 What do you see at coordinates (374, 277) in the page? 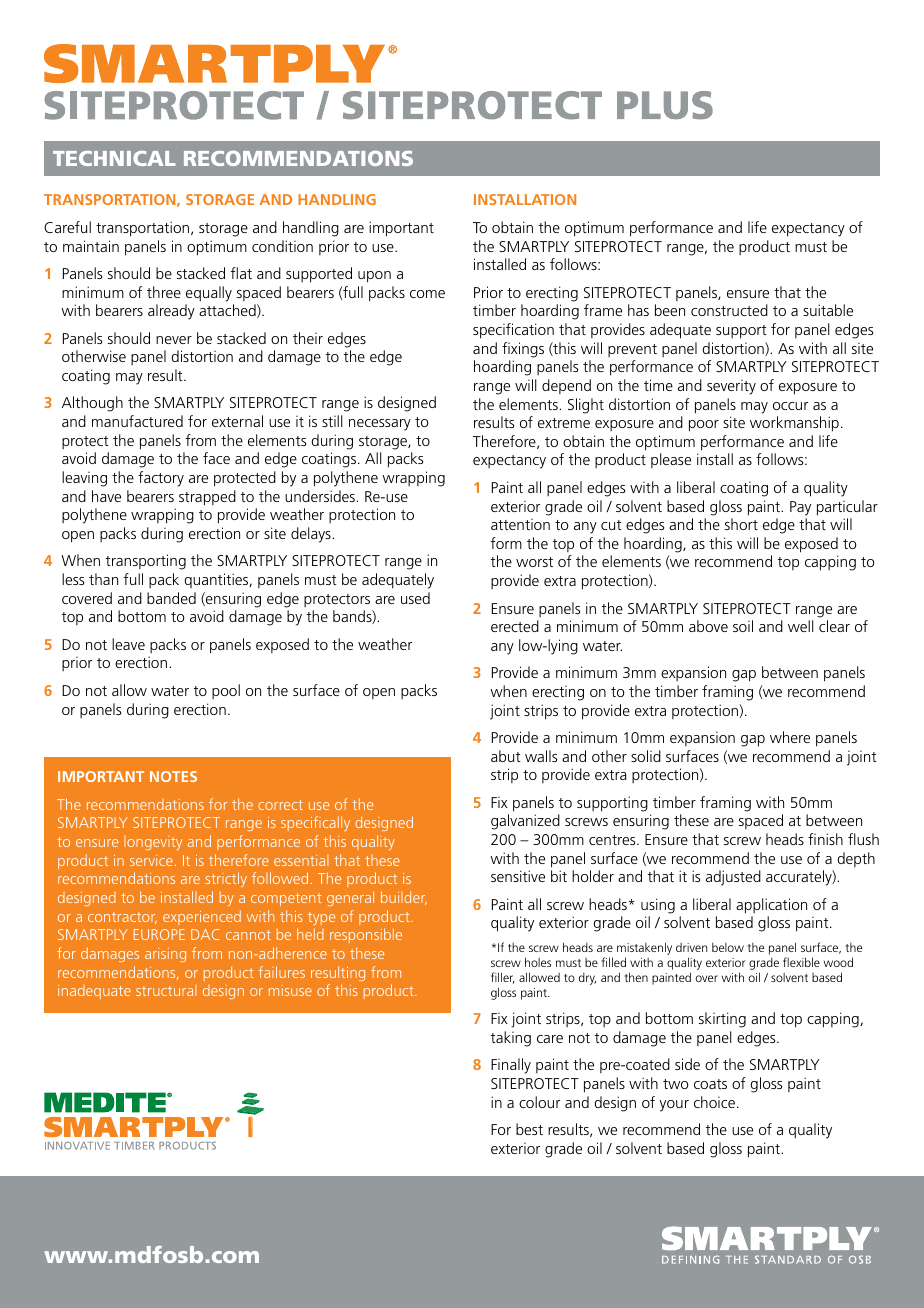
I see `upon` at bounding box center [374, 277].
